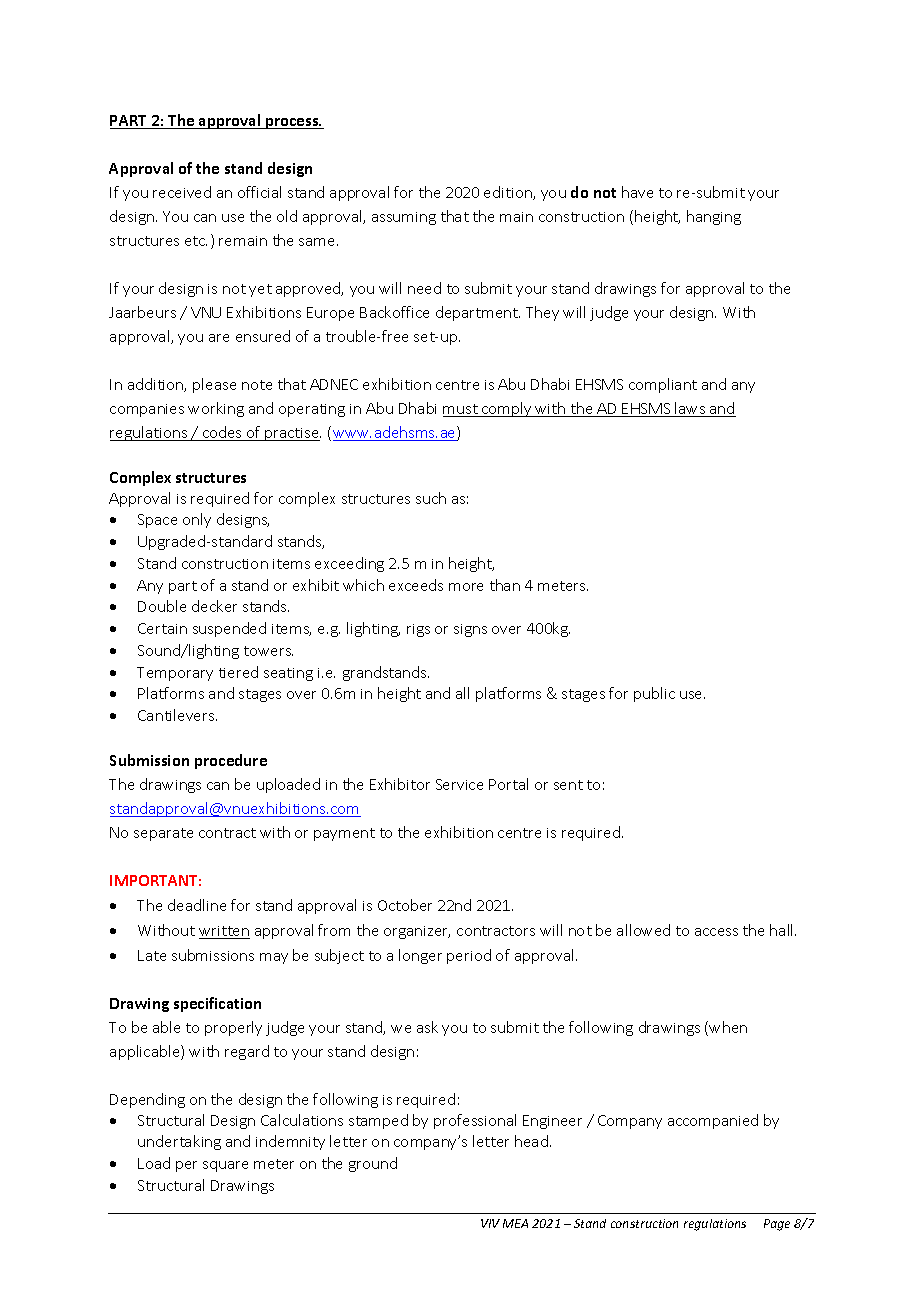  Describe the element at coordinates (225, 1166) in the page. I see `square` at that location.
